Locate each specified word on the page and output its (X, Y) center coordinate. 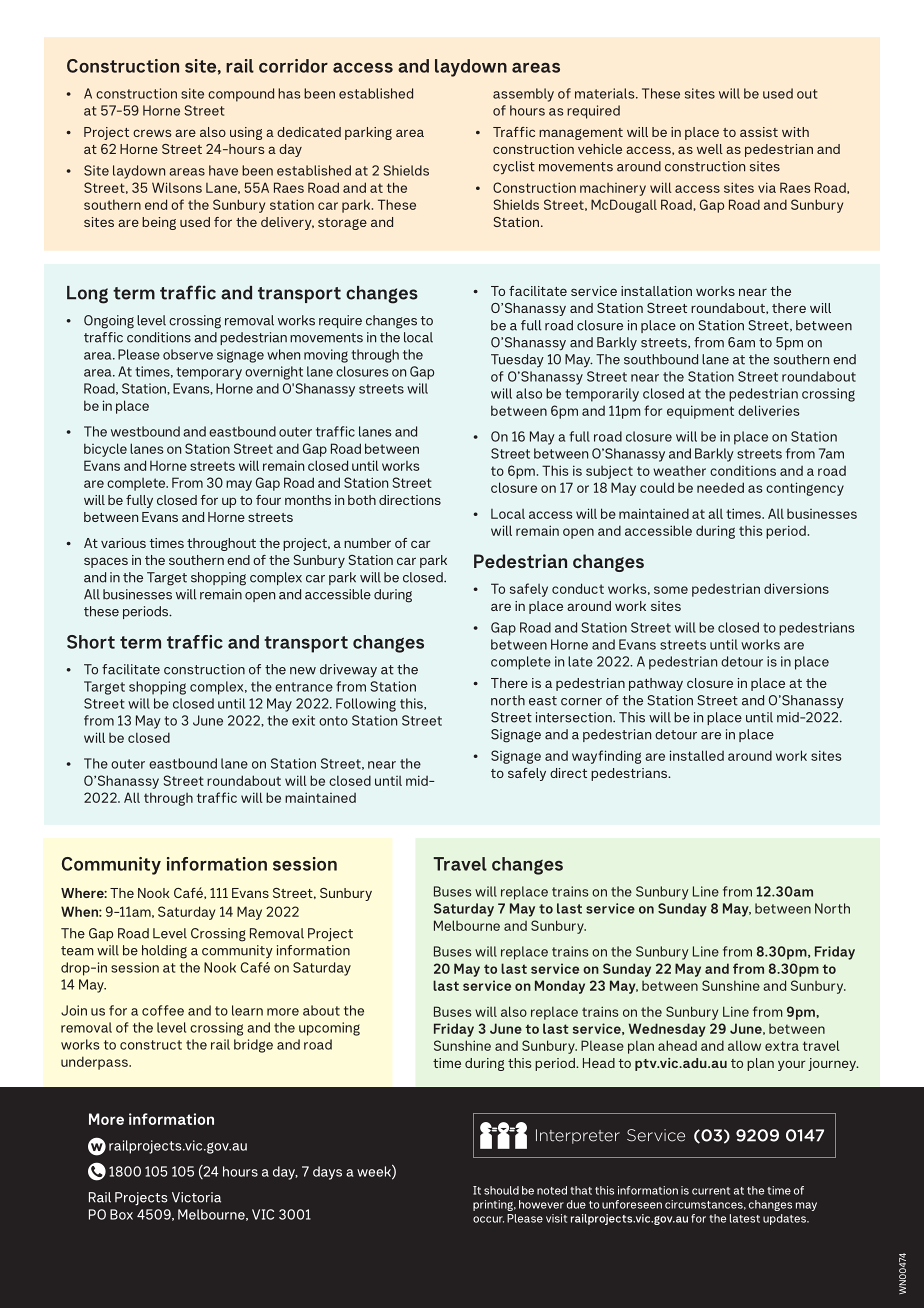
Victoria (196, 1197)
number (367, 543)
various (123, 543)
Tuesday (517, 360)
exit (303, 720)
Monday (560, 987)
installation (656, 291)
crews (152, 133)
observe (188, 354)
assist (759, 132)
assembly (523, 95)
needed (720, 487)
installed (697, 755)
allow (744, 1045)
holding (164, 952)
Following (366, 705)
